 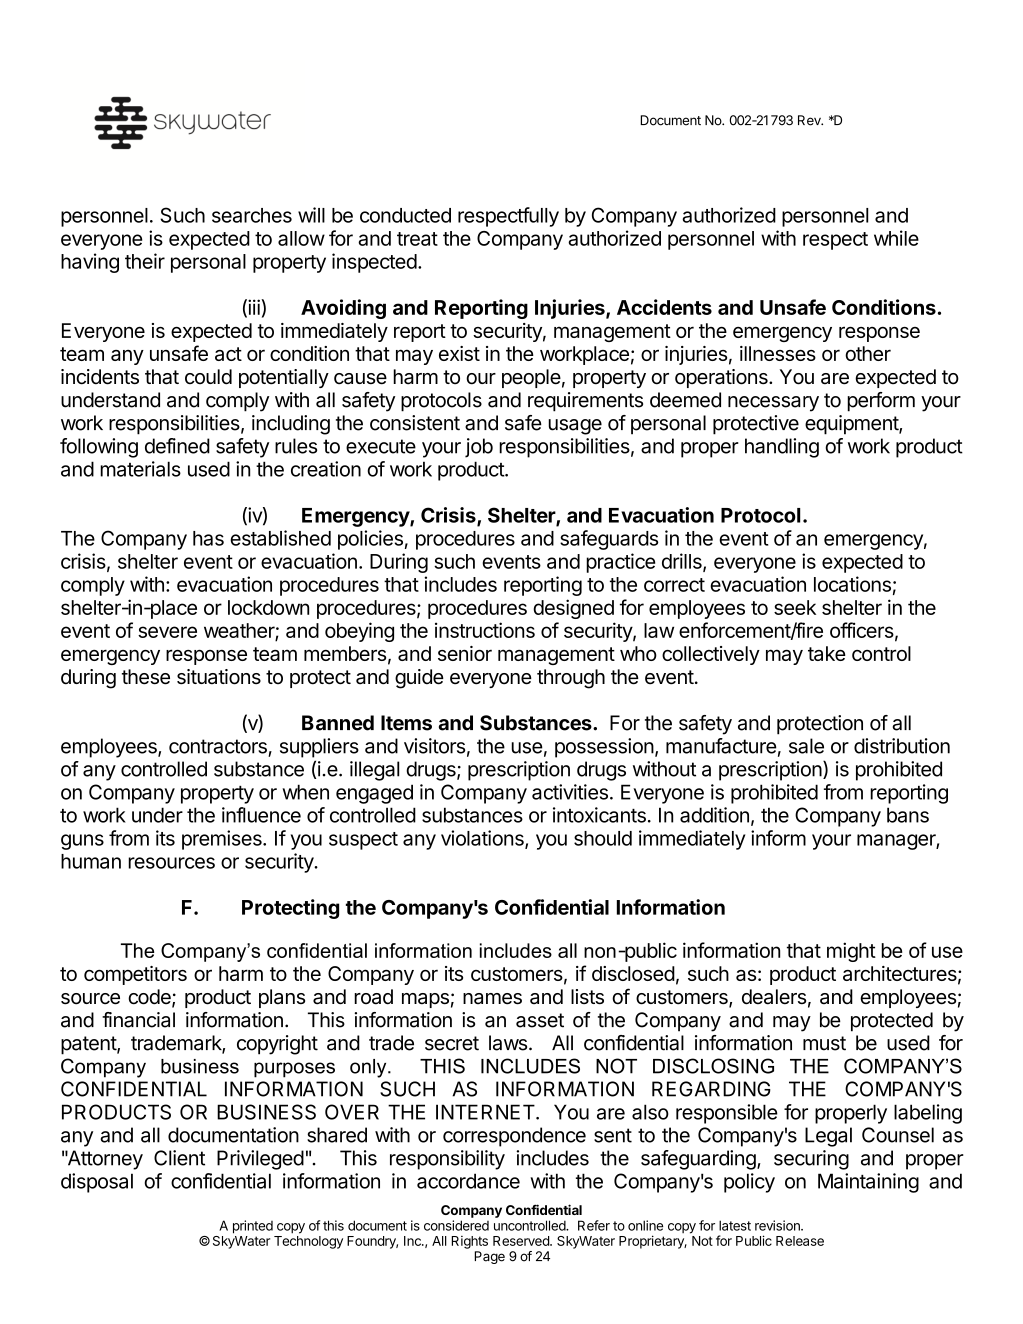 What do you see at coordinates (806, 746) in the image?
I see `sale` at bounding box center [806, 746].
